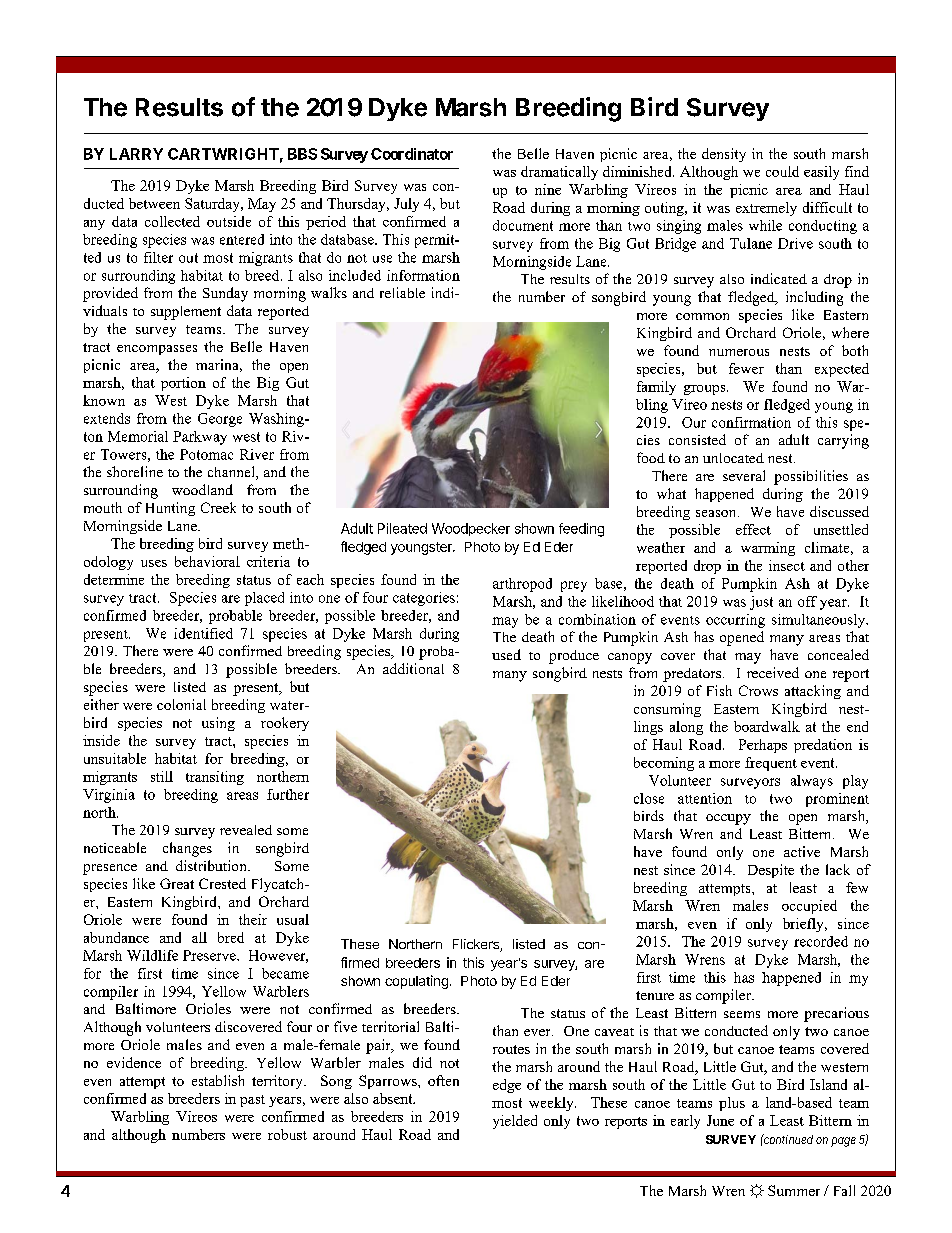  Describe the element at coordinates (782, 171) in the screenshot. I see `could` at that location.
